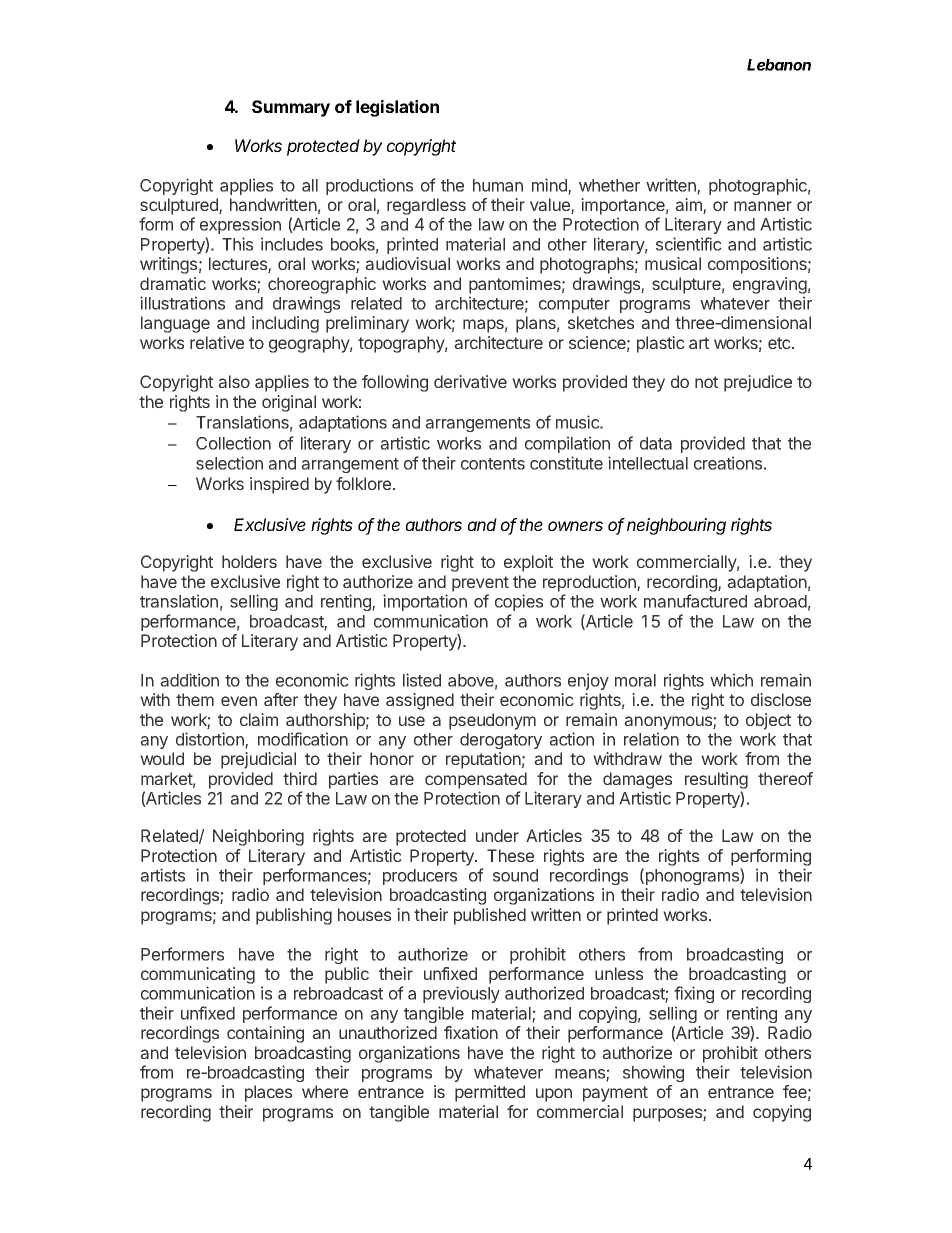 The width and height of the screenshot is (952, 1233). Describe the element at coordinates (695, 601) in the screenshot. I see `manufactured` at that location.
